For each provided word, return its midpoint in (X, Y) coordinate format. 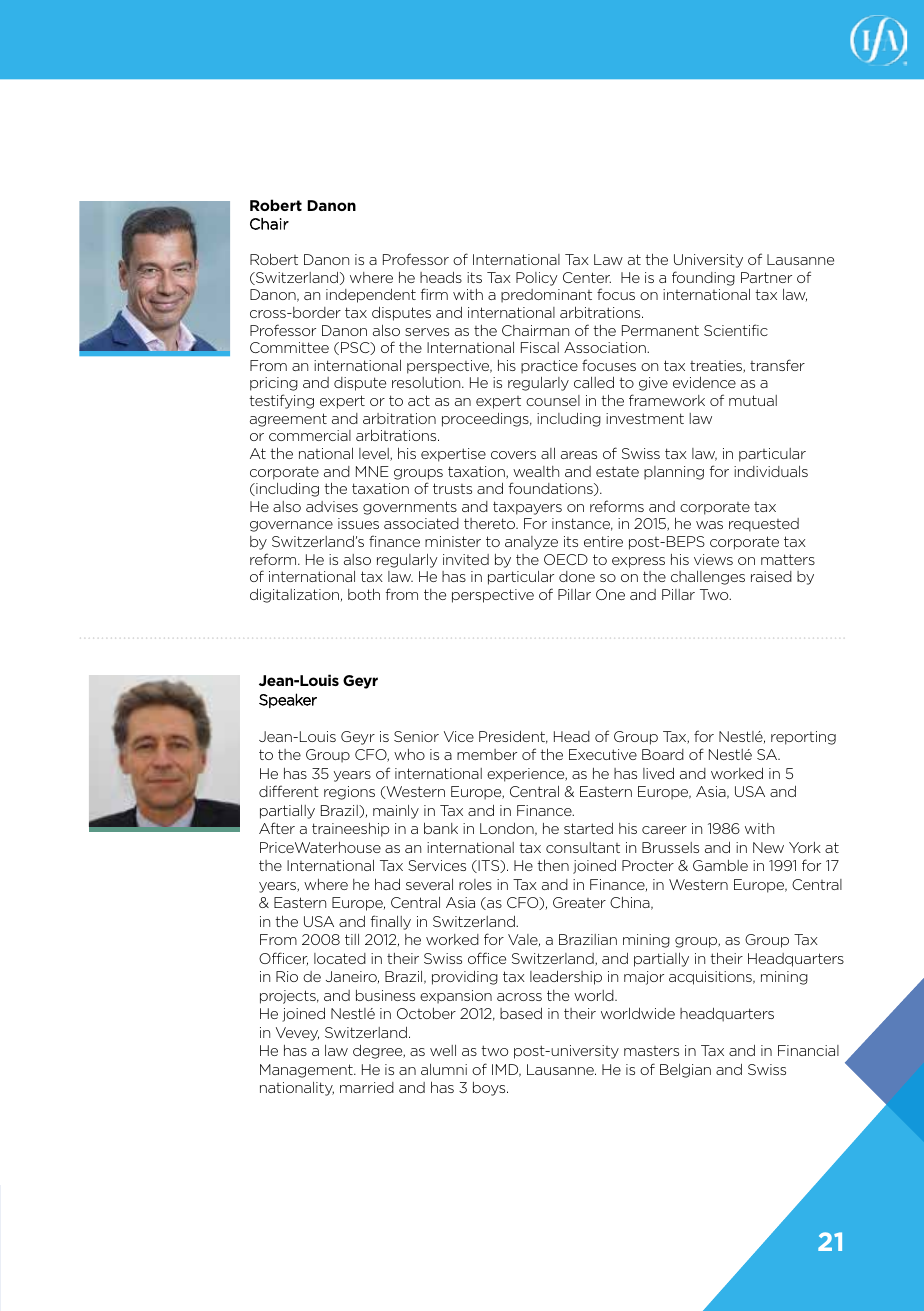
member (487, 754)
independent (371, 296)
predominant (546, 296)
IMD (506, 1070)
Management (307, 1071)
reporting (803, 738)
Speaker (288, 700)
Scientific (736, 330)
